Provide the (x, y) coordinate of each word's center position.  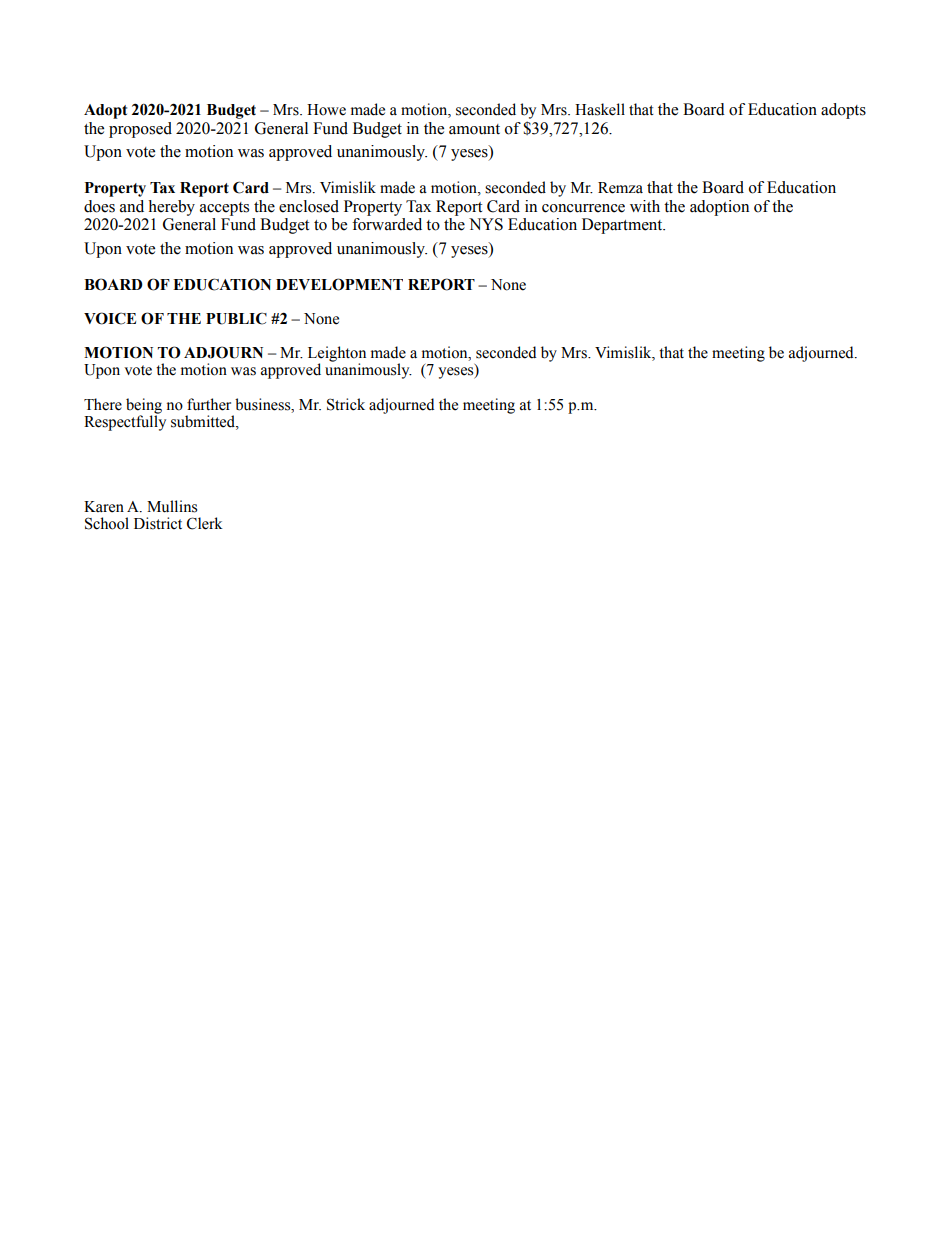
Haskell (600, 109)
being (144, 407)
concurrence (583, 208)
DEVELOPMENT (339, 284)
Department (623, 226)
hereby (171, 208)
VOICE (110, 318)
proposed (140, 130)
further (209, 404)
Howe (326, 110)
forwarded (387, 224)
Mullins (172, 506)
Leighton (337, 355)
